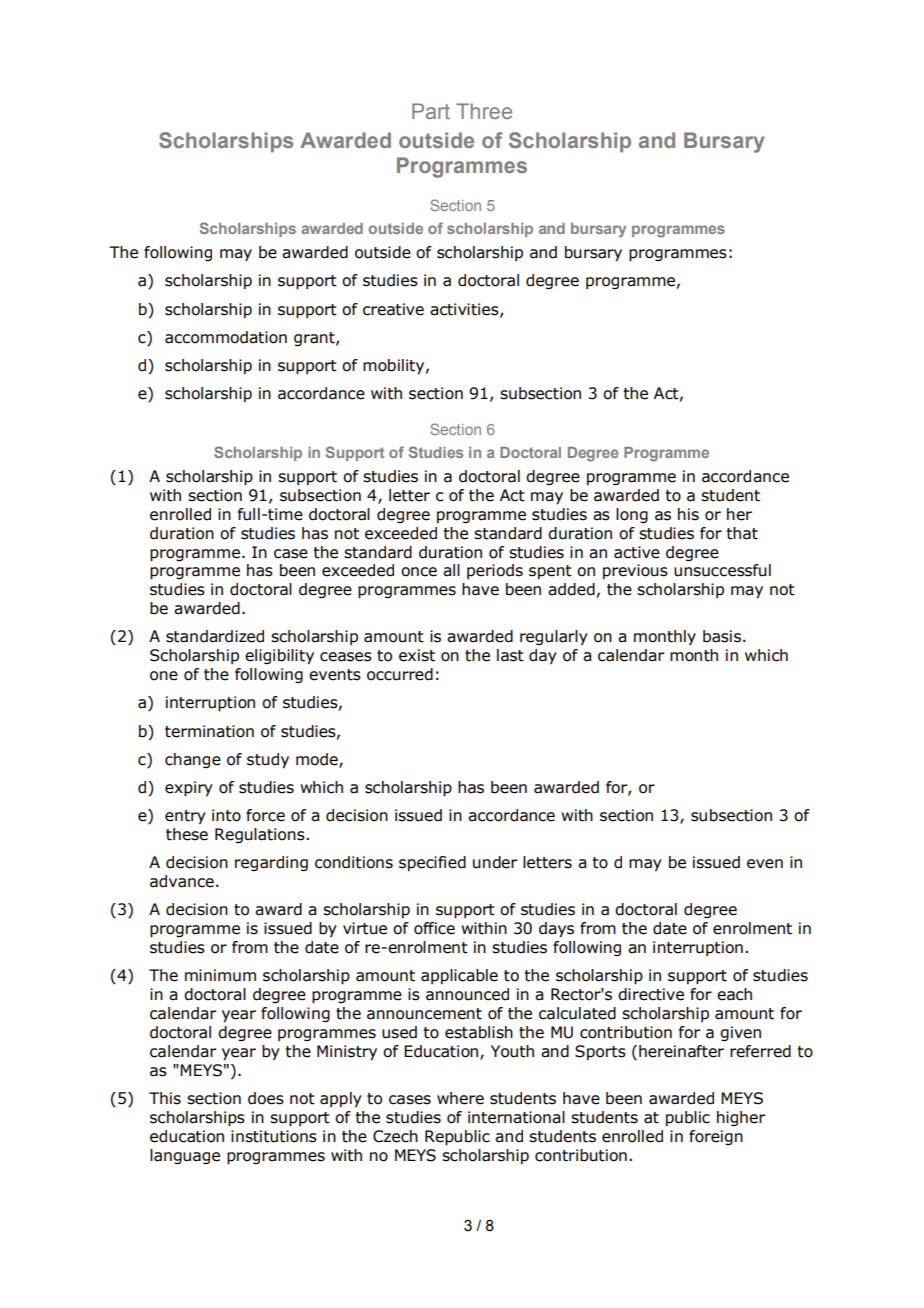 This screenshot has height=1308, width=924. What do you see at coordinates (274, 1136) in the screenshot?
I see `institutions` at bounding box center [274, 1136].
